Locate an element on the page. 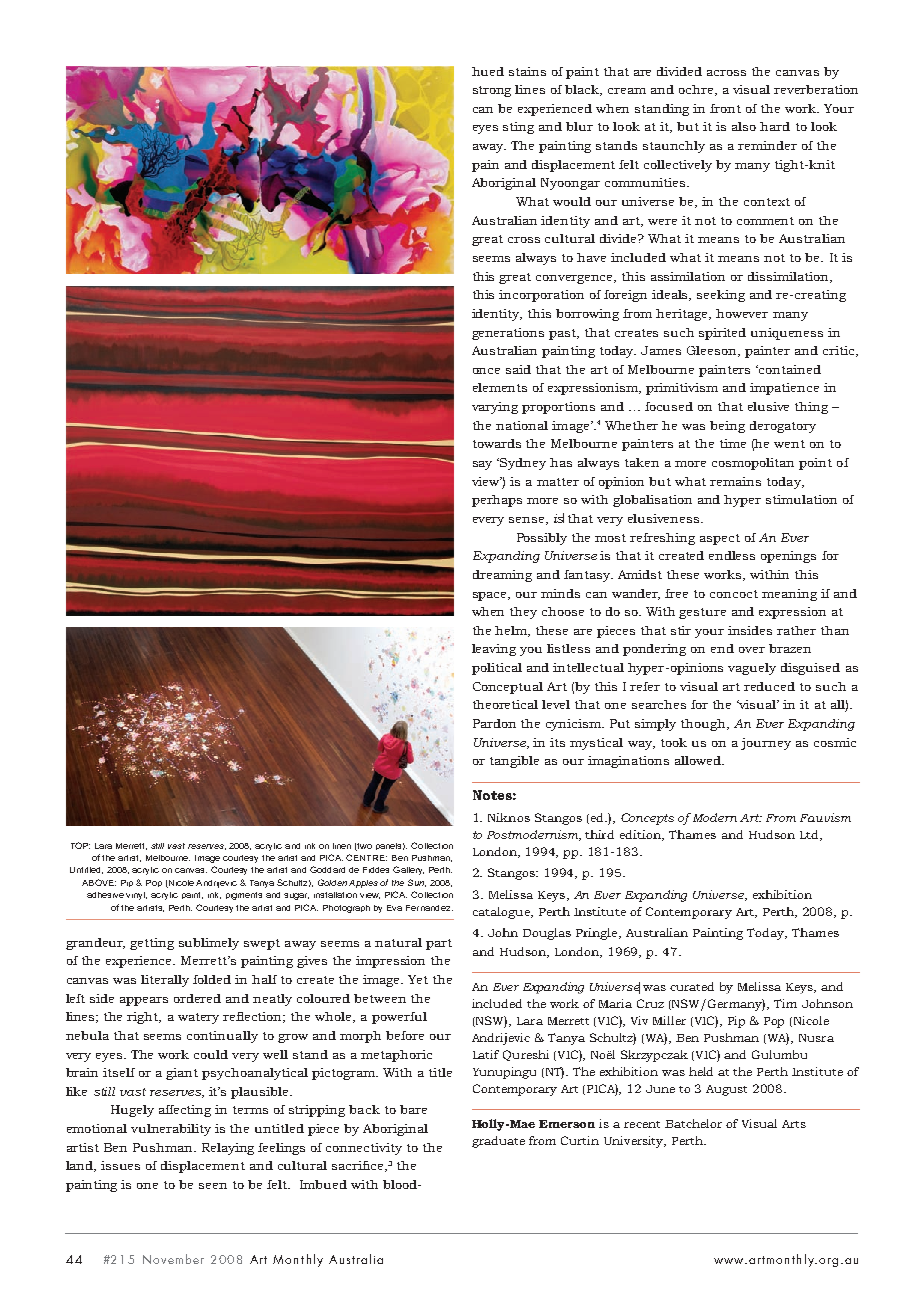 The height and width of the document is (1308, 924). vulnerability is located at coordinates (171, 1130).
